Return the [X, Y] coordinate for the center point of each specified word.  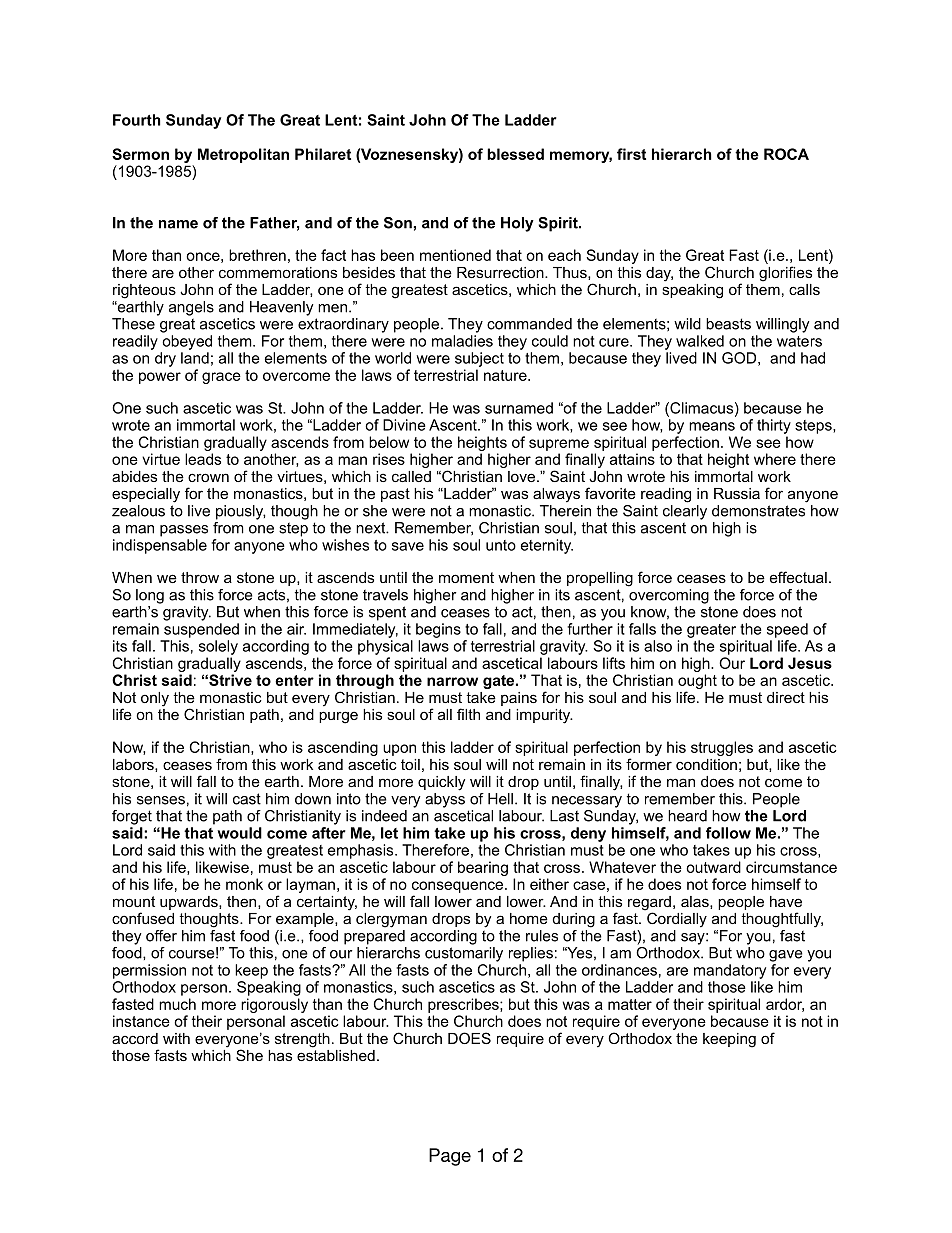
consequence [459, 887]
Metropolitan [243, 155]
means [712, 426]
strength [302, 1040]
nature [506, 375]
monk [244, 884]
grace [221, 378]
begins [438, 630]
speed [787, 630]
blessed [515, 154]
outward [713, 867]
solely [218, 647]
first [631, 154]
